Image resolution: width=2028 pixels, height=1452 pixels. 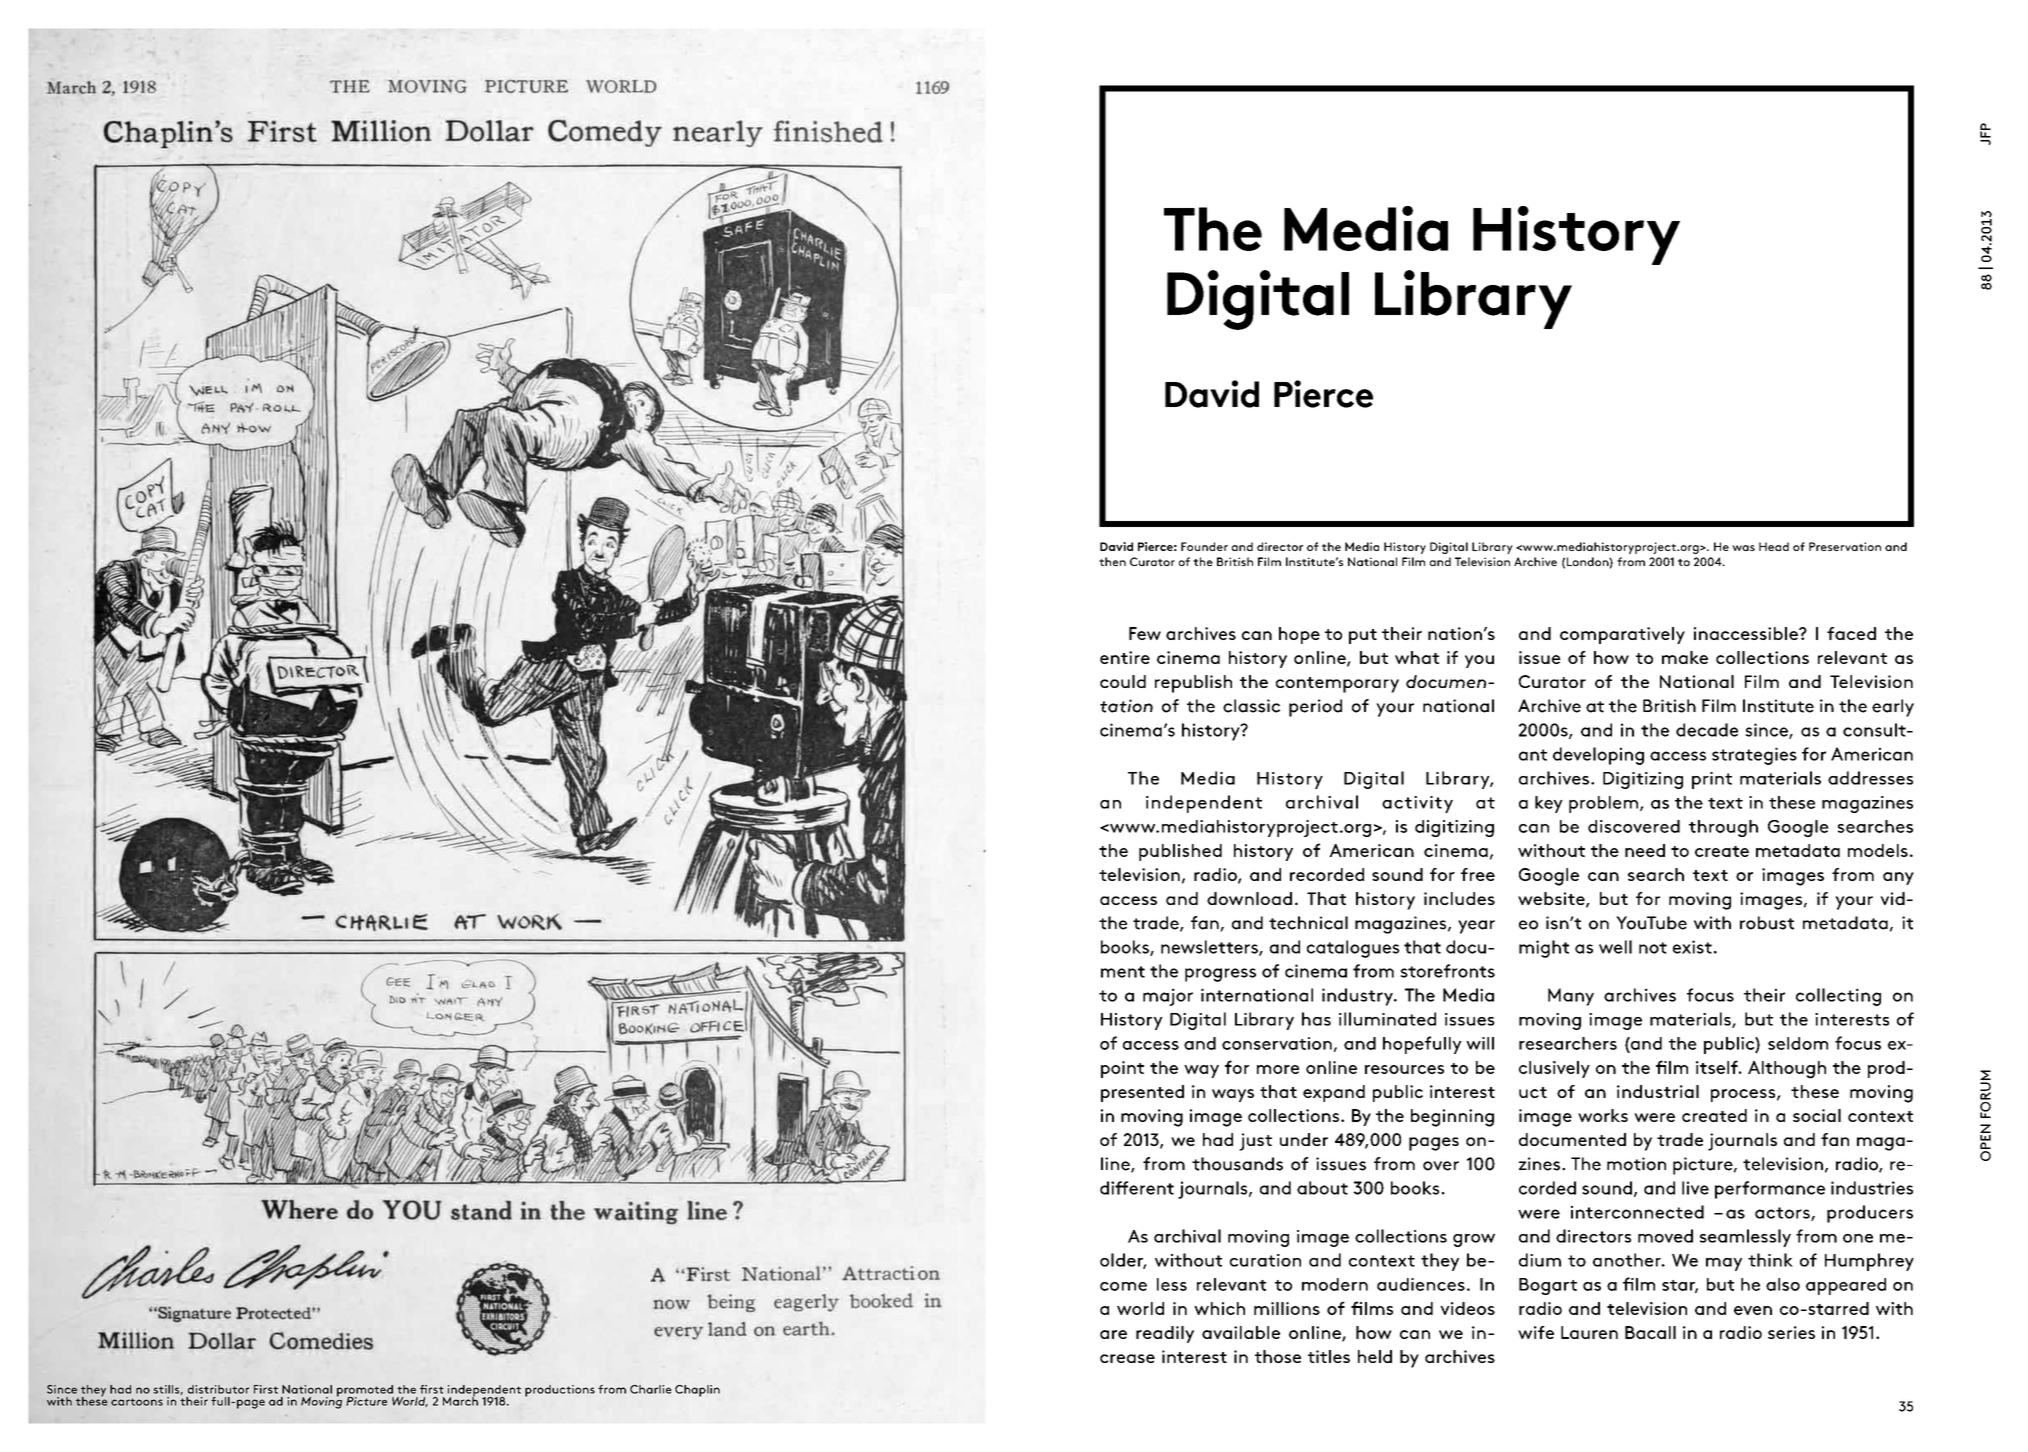 I want to click on major, so click(x=1168, y=997).
